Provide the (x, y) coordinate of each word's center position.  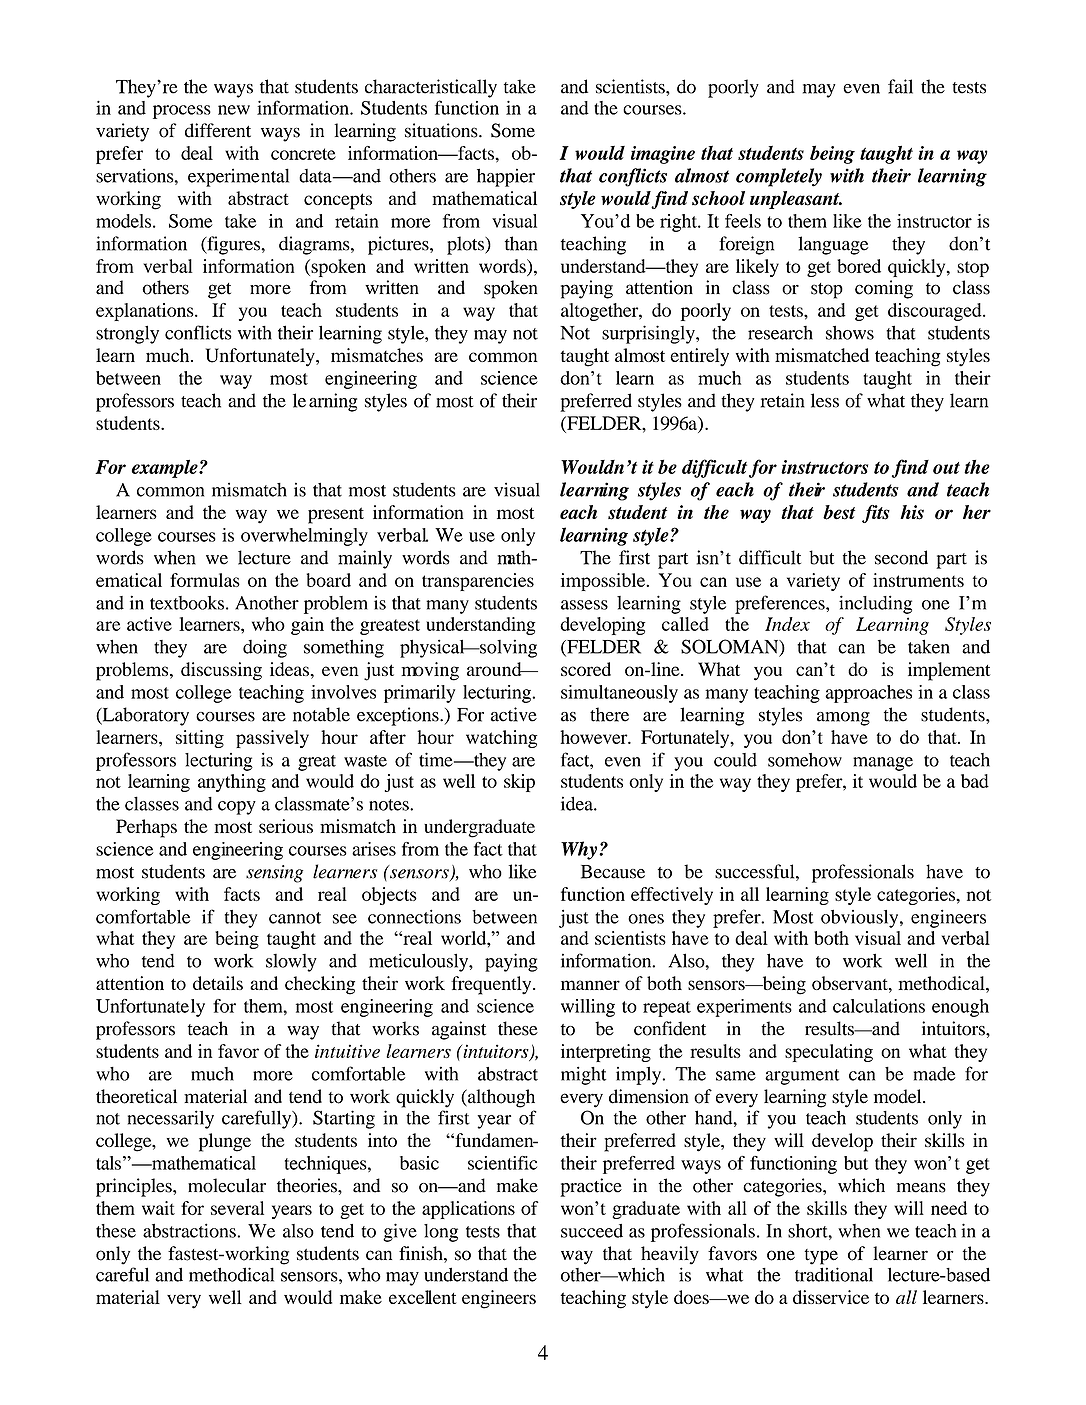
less (825, 400)
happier (506, 177)
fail (900, 86)
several (237, 1208)
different (218, 130)
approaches (868, 694)
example (166, 468)
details (218, 983)
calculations (879, 1006)
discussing (221, 671)
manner (590, 985)
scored (586, 669)
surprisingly (649, 334)
